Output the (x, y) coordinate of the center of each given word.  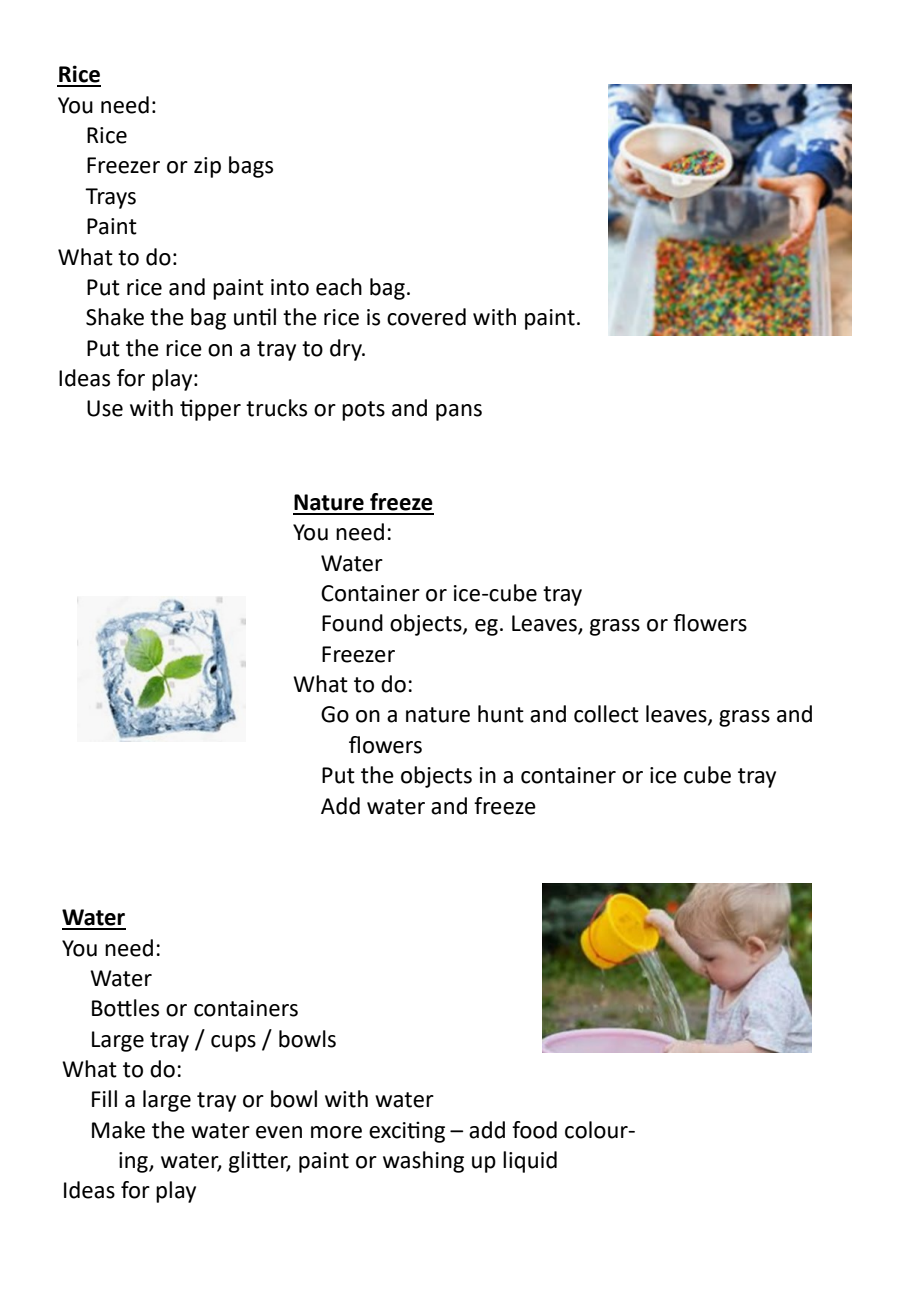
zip (207, 167)
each (339, 287)
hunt (501, 714)
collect (606, 714)
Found (352, 623)
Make (118, 1130)
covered (426, 317)
